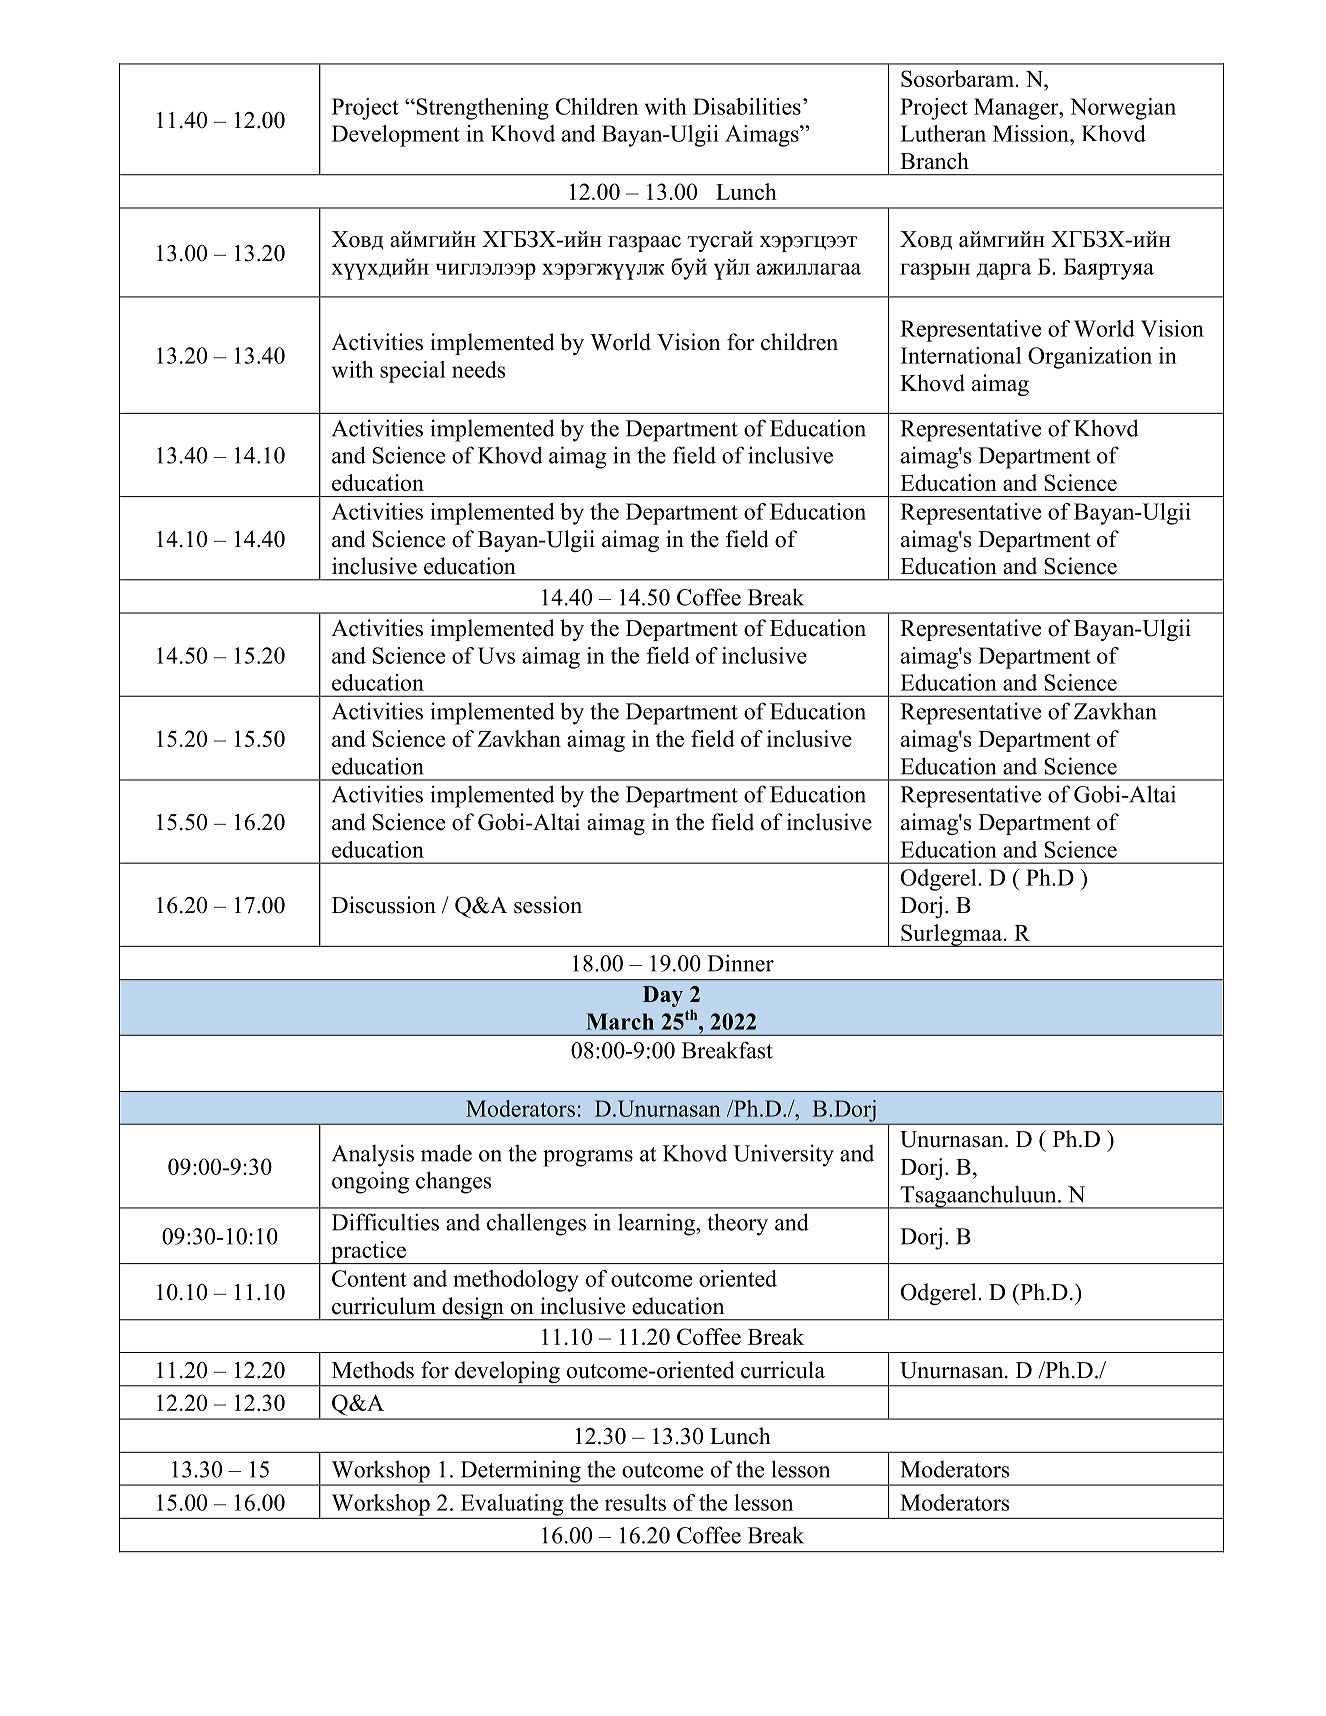  What do you see at coordinates (520, 1472) in the document?
I see `Determining` at bounding box center [520, 1472].
